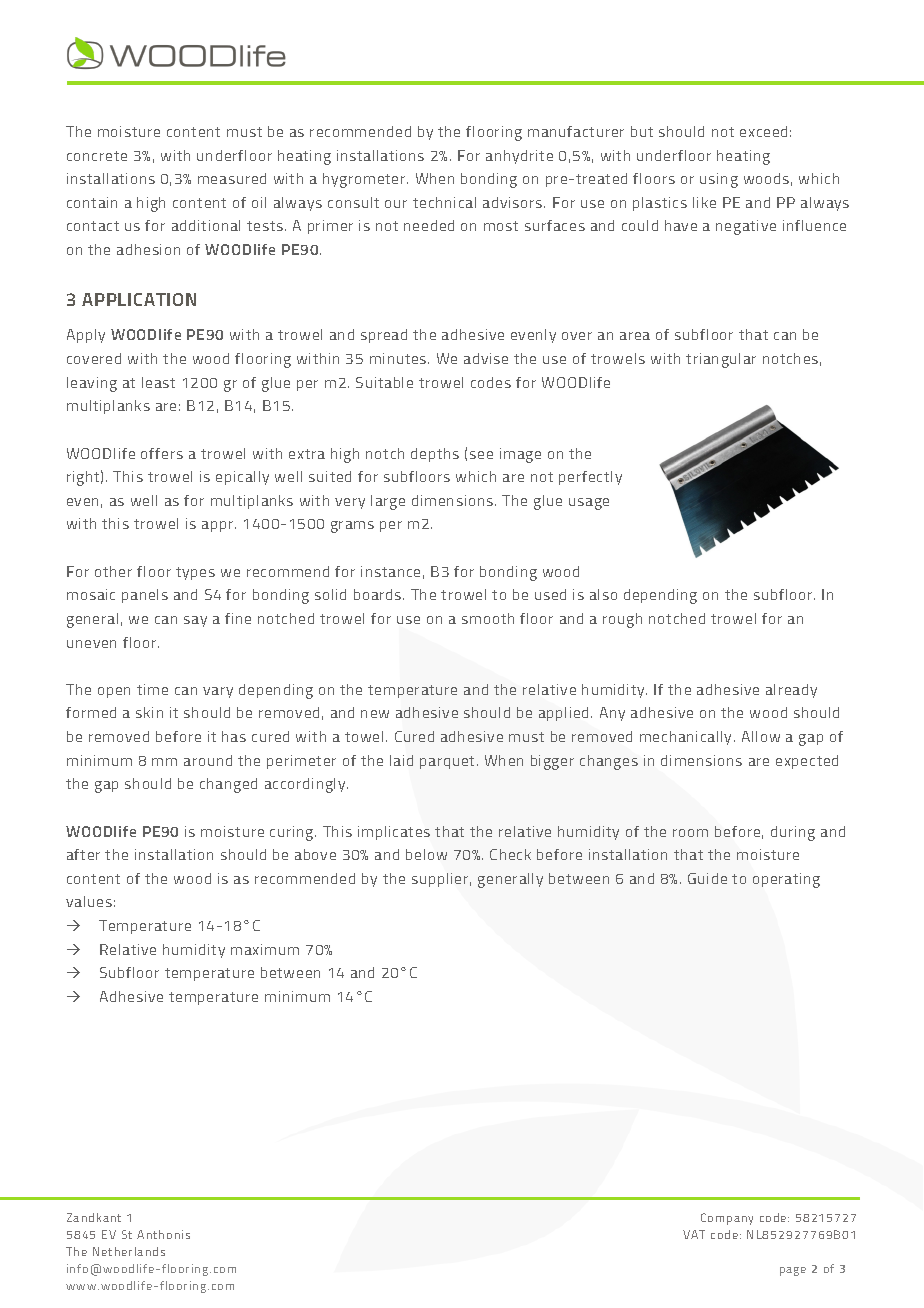 The width and height of the page is (924, 1308). What do you see at coordinates (388, 502) in the page?
I see `large` at bounding box center [388, 502].
